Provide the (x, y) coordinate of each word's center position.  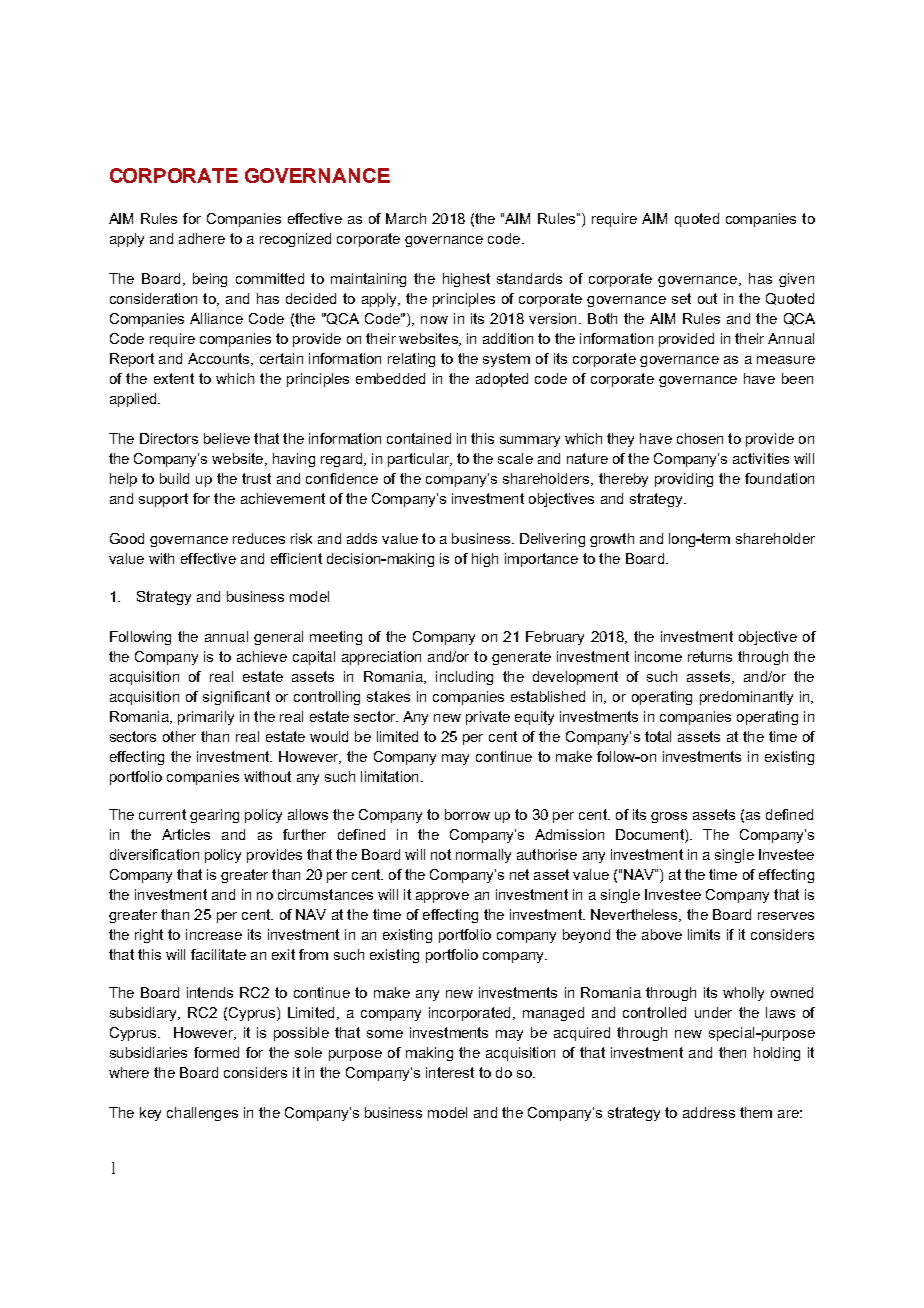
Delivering (552, 540)
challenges (202, 1114)
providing (684, 480)
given (796, 280)
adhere (202, 238)
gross (669, 817)
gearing (214, 816)
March (406, 218)
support (163, 500)
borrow (467, 814)
